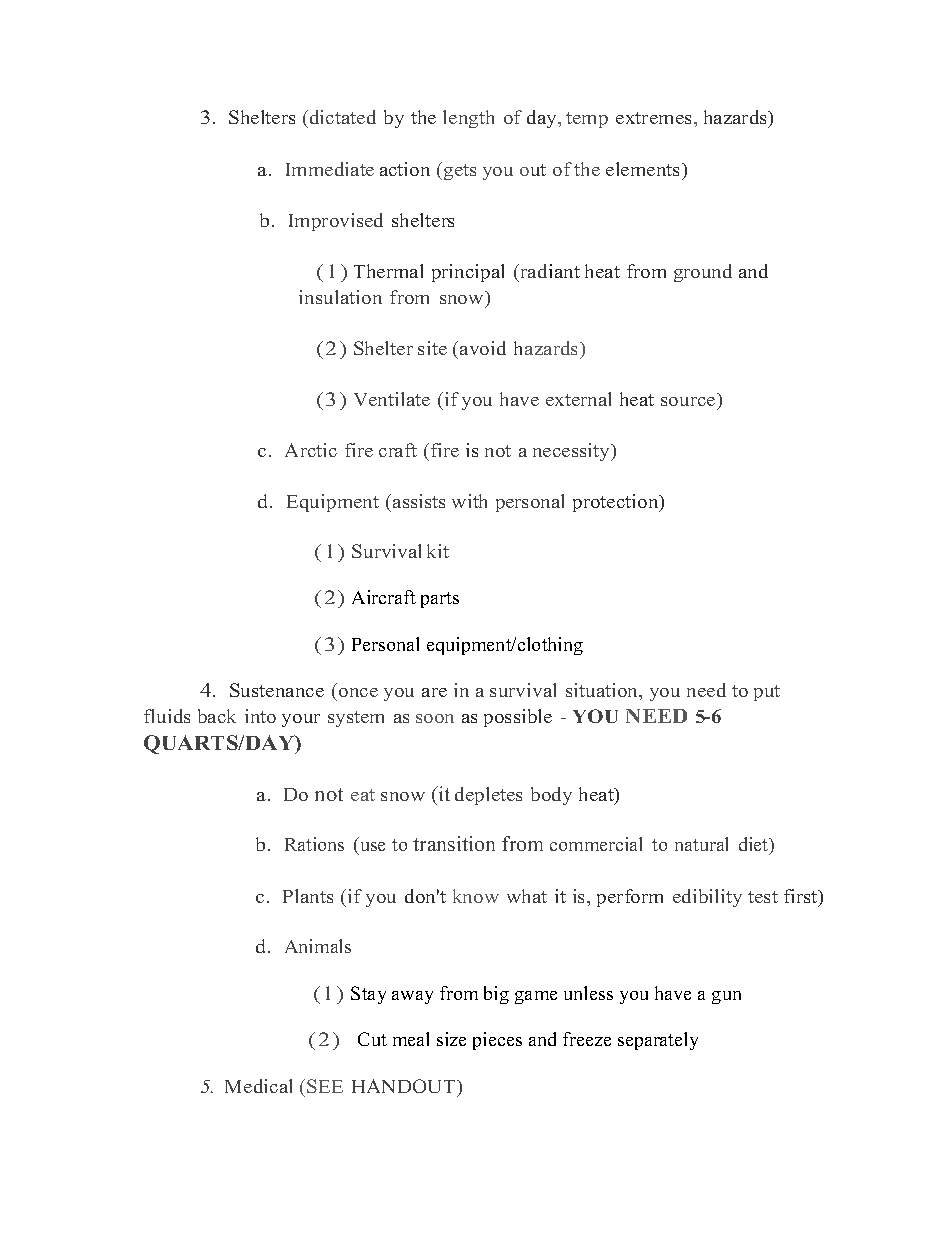 The width and height of the document is (952, 1233). I want to click on with, so click(469, 501).
